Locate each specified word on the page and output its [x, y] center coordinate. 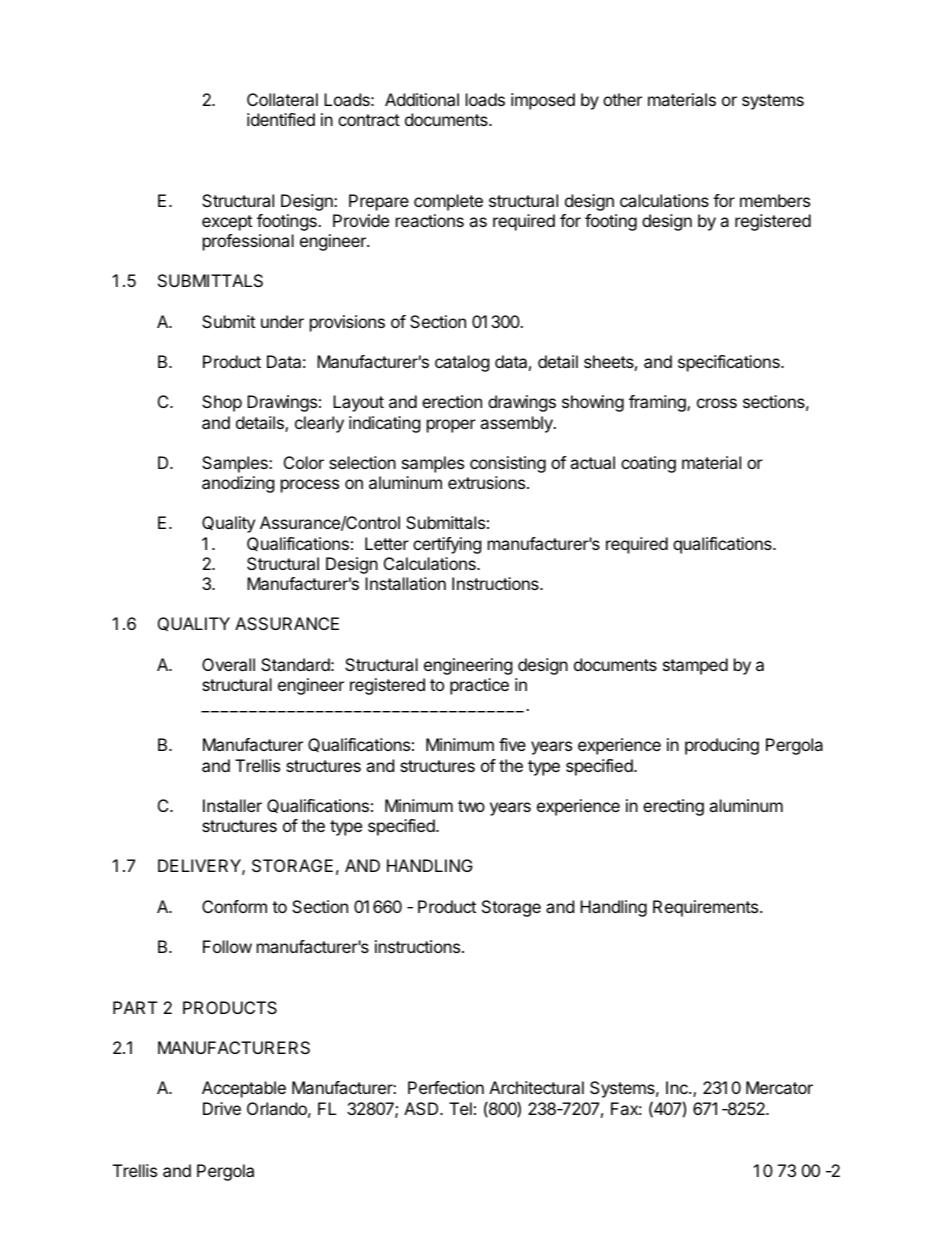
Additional [422, 99]
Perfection [446, 1087]
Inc [678, 1087]
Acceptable [244, 1089]
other [622, 99]
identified [281, 119]
